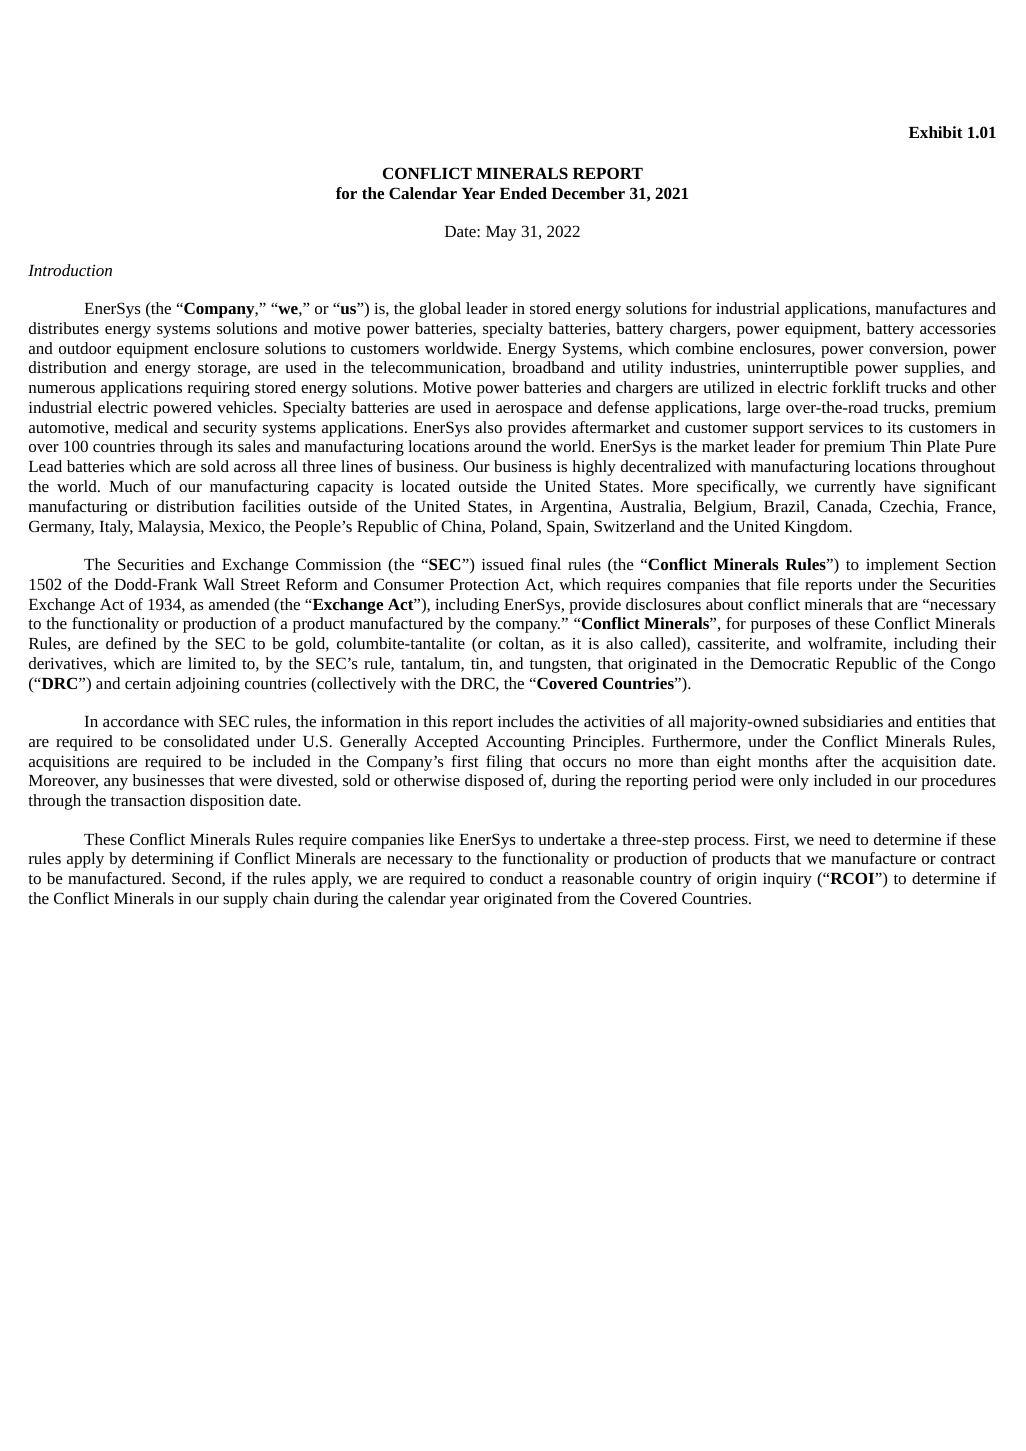 This screenshot has height=1451, width=1026. I want to click on requiring, so click(219, 389).
